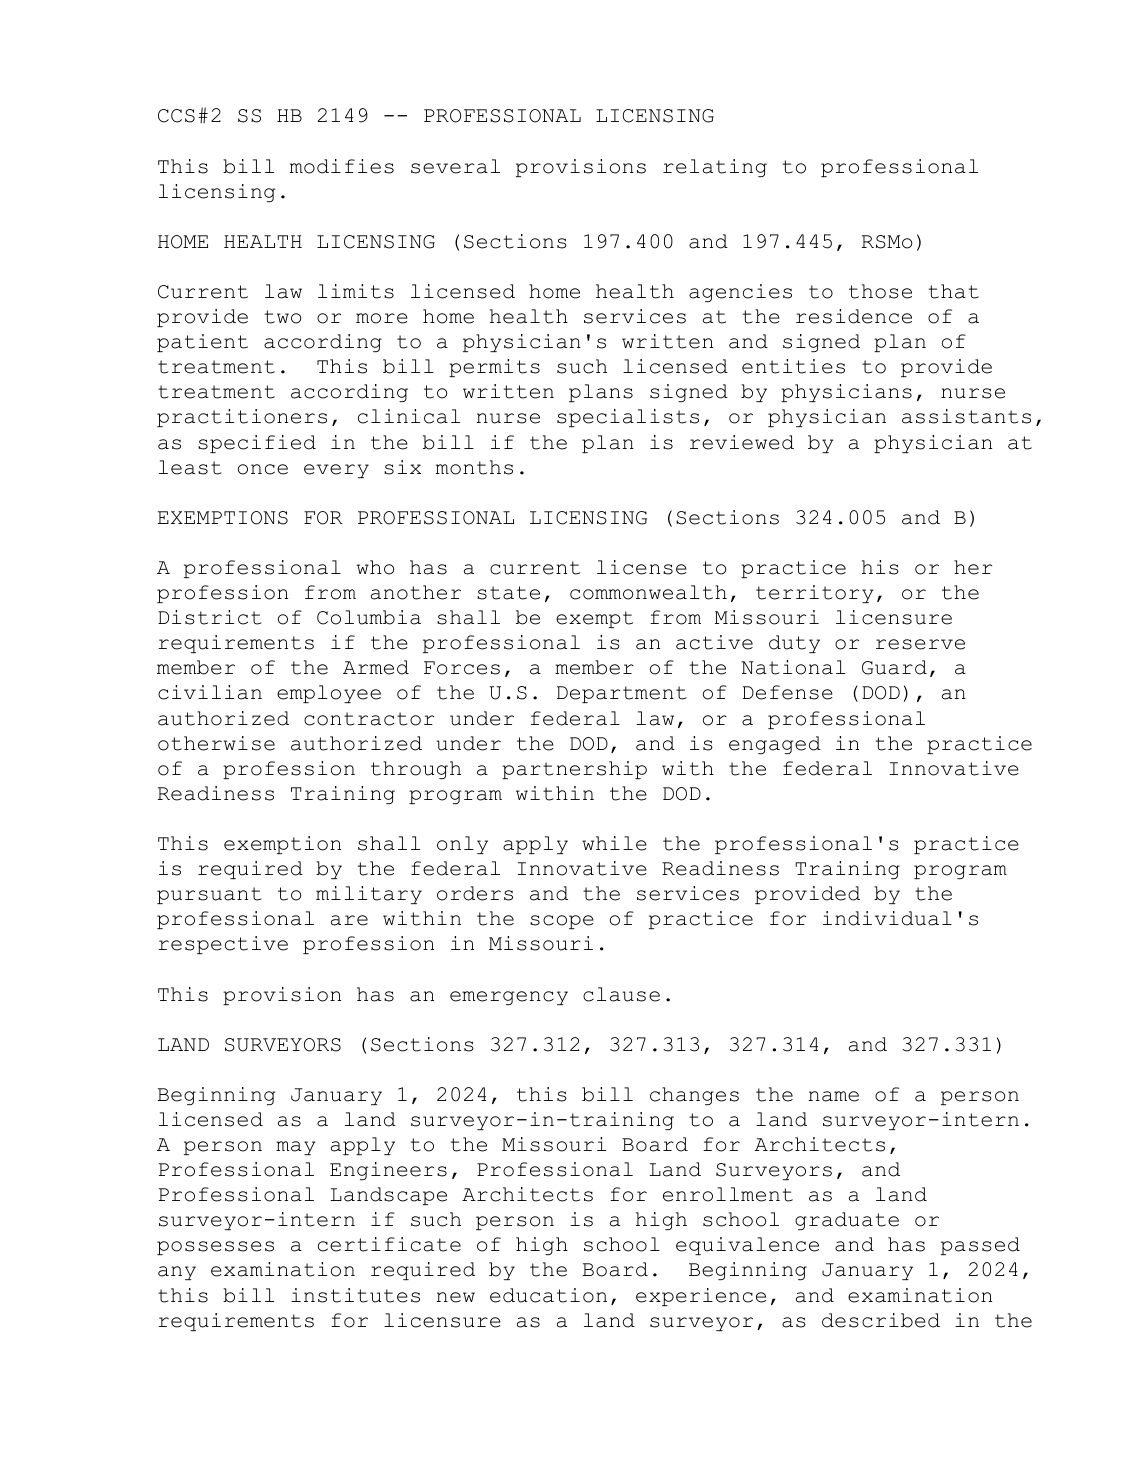 The image size is (1129, 1461). Describe the element at coordinates (648, 592) in the document. I see `commonwealth` at that location.
